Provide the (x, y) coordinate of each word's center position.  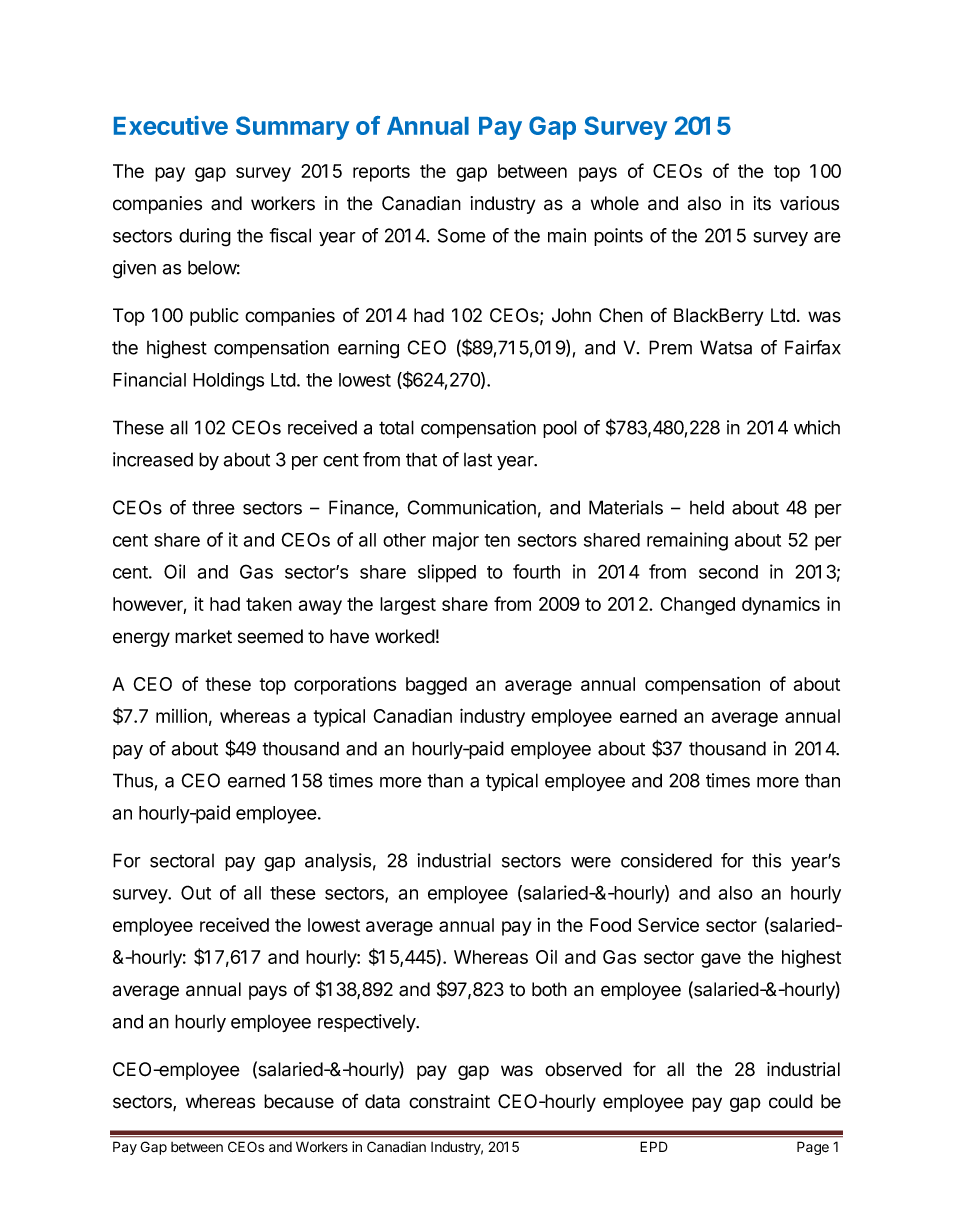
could (791, 1101)
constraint (449, 1101)
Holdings (228, 381)
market (203, 636)
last (478, 460)
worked (405, 636)
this (766, 860)
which (817, 427)
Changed (698, 606)
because (299, 1101)
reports (381, 173)
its (762, 203)
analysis (338, 862)
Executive (171, 125)
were (591, 862)
